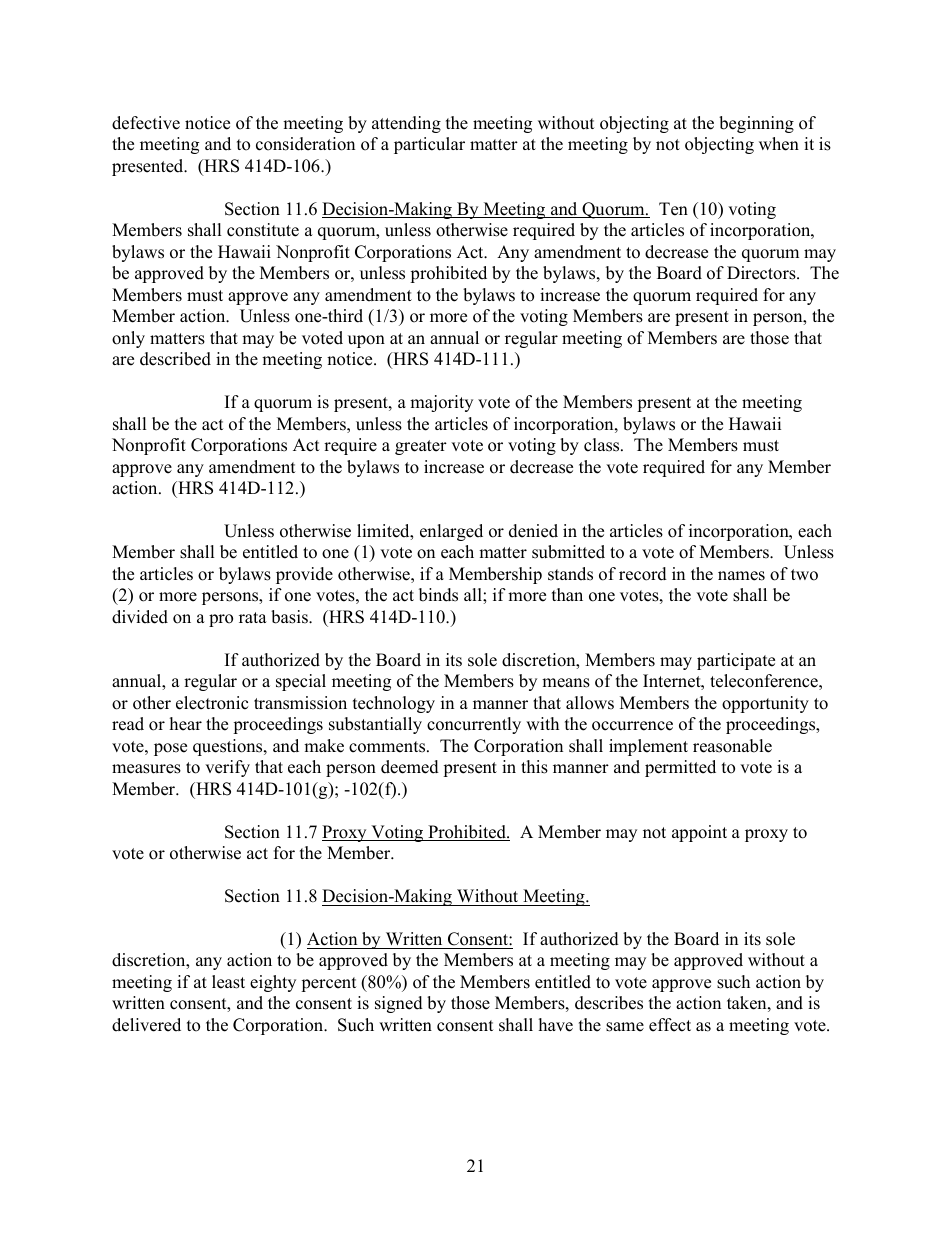 The width and height of the image is (952, 1233). What do you see at coordinates (175, 359) in the image?
I see `described` at bounding box center [175, 359].
